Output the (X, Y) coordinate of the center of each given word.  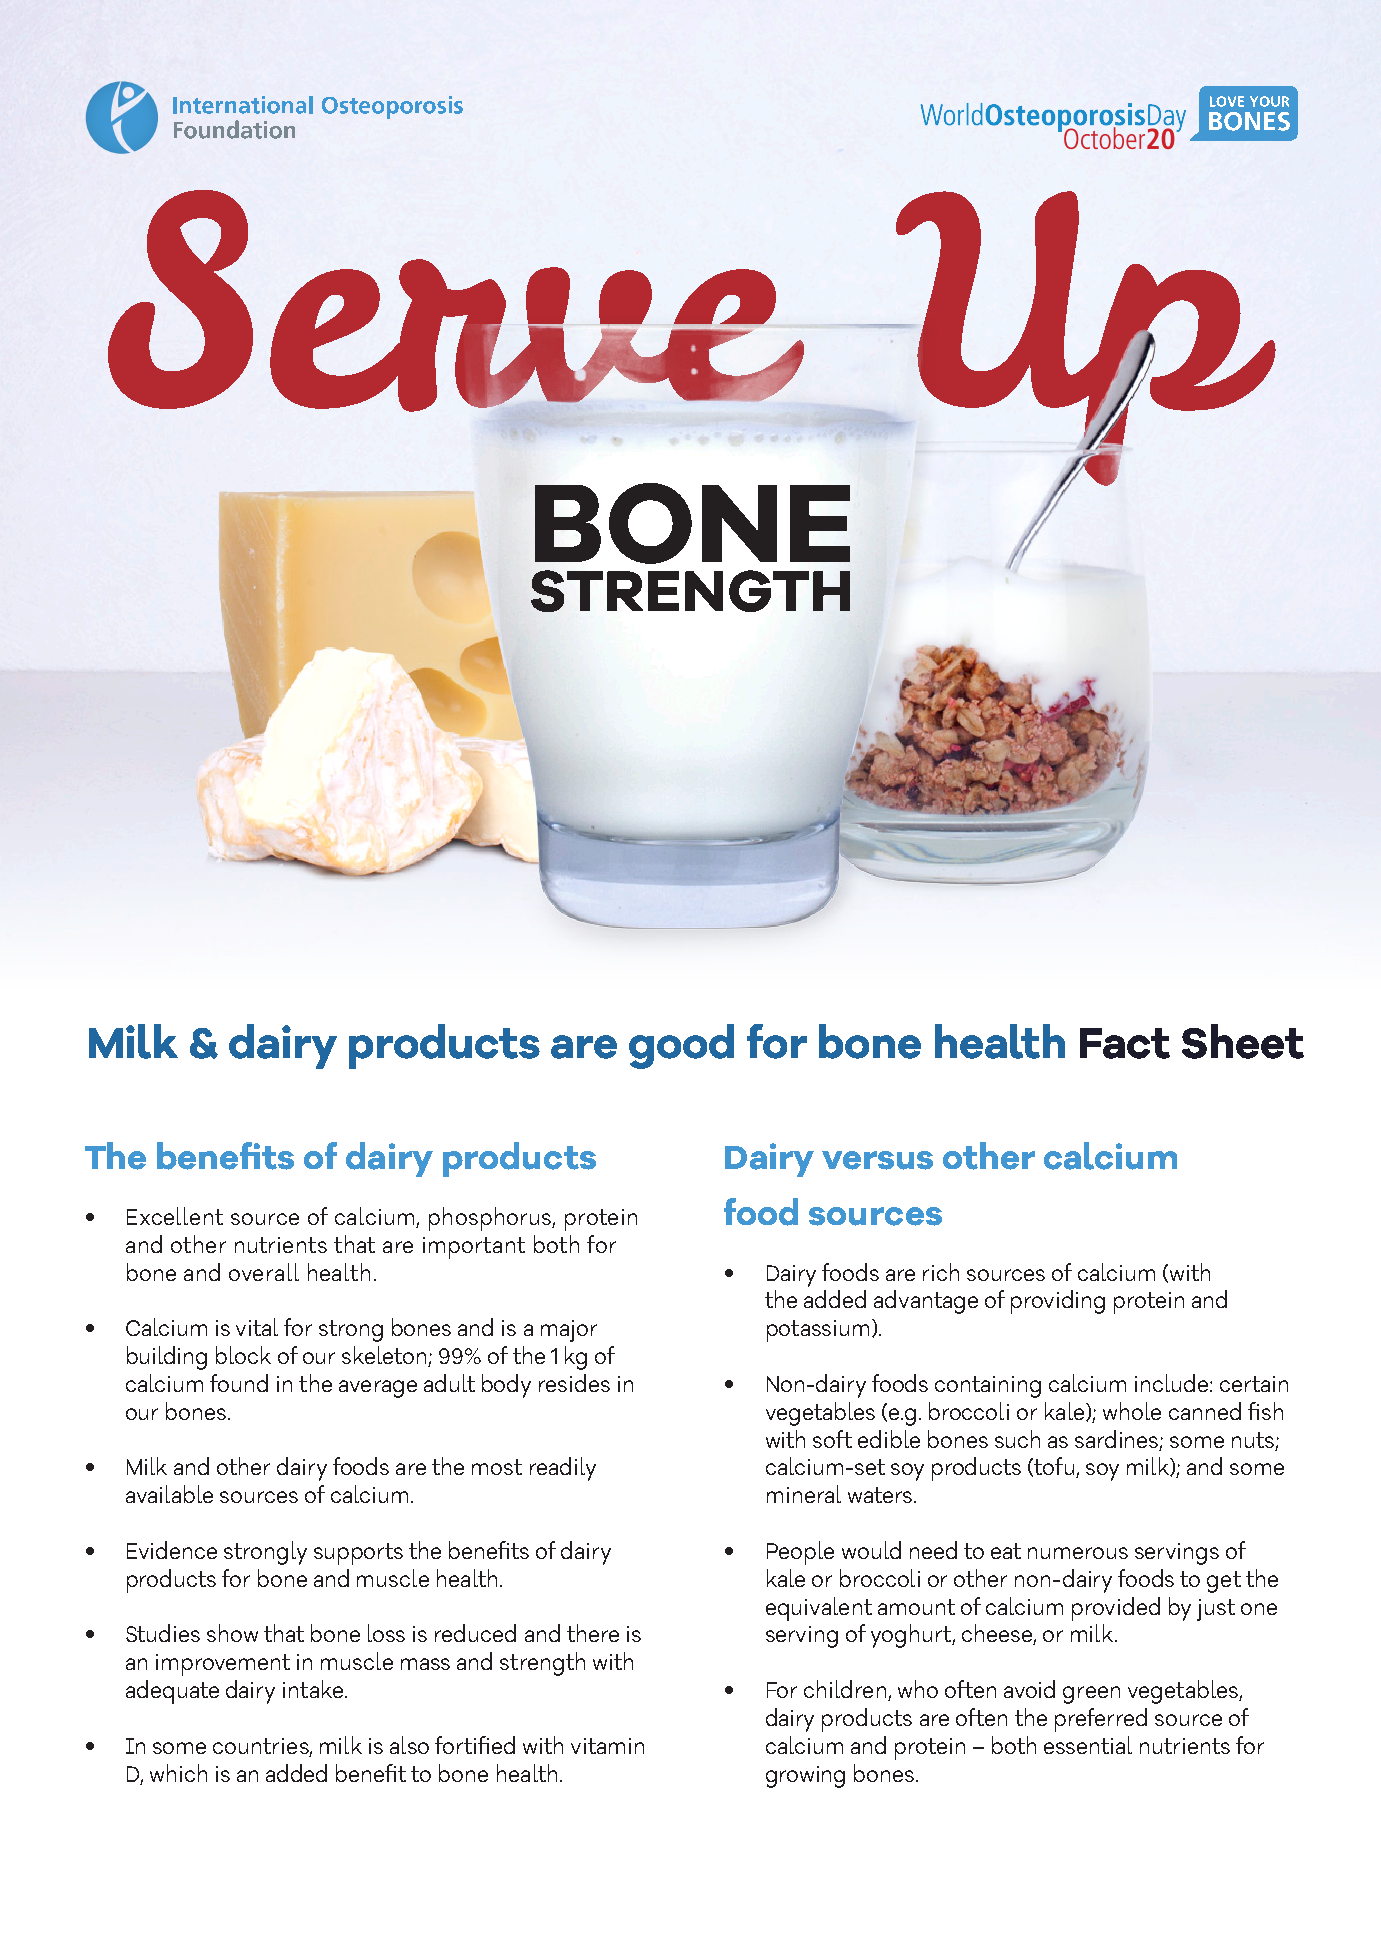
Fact (1125, 1043)
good (681, 1046)
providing (1058, 1302)
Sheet (1243, 1041)
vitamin (607, 1746)
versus (877, 1160)
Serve (456, 301)
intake (314, 1689)
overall (264, 1272)
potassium (818, 1331)
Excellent (175, 1216)
